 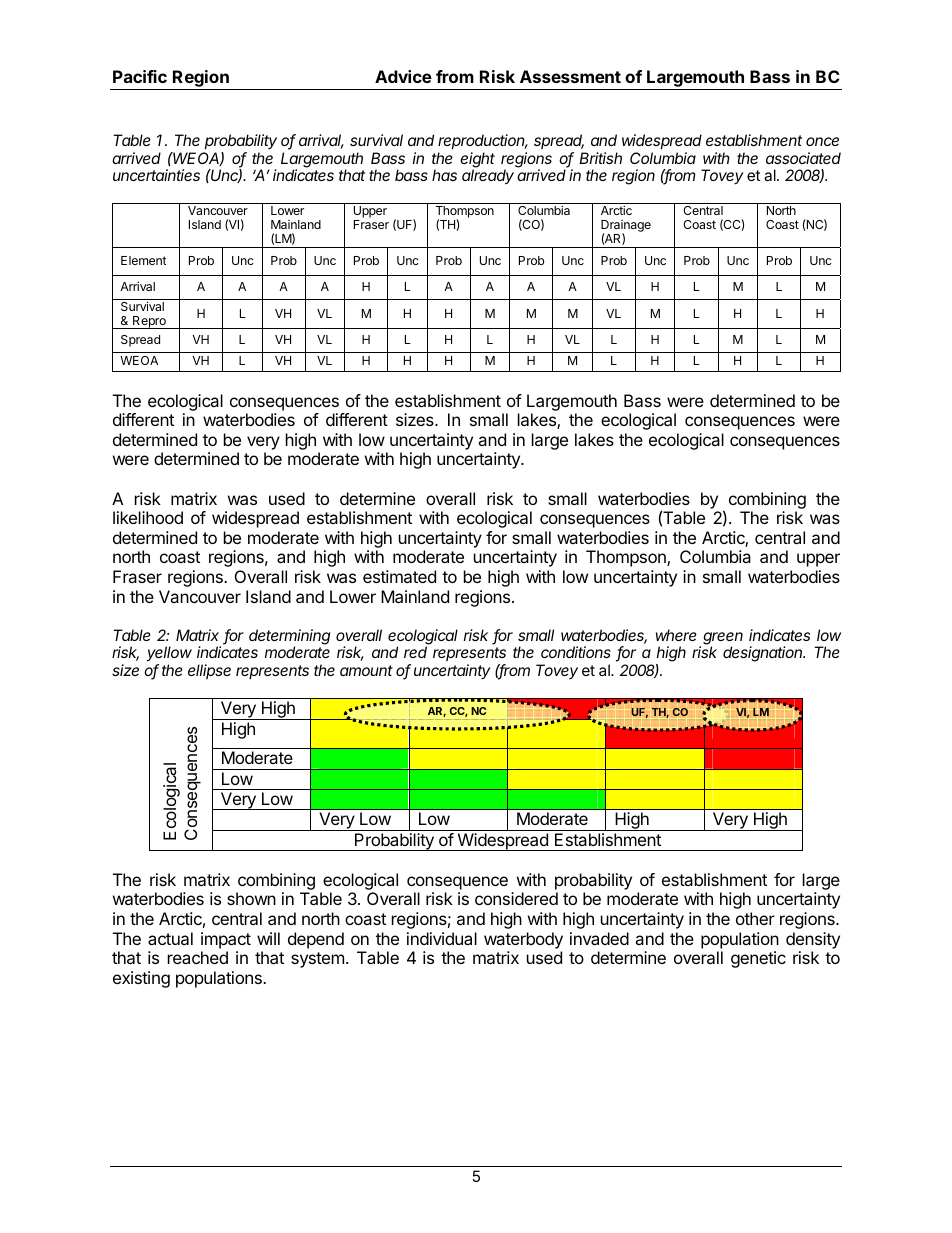 I want to click on designation, so click(x=764, y=654).
